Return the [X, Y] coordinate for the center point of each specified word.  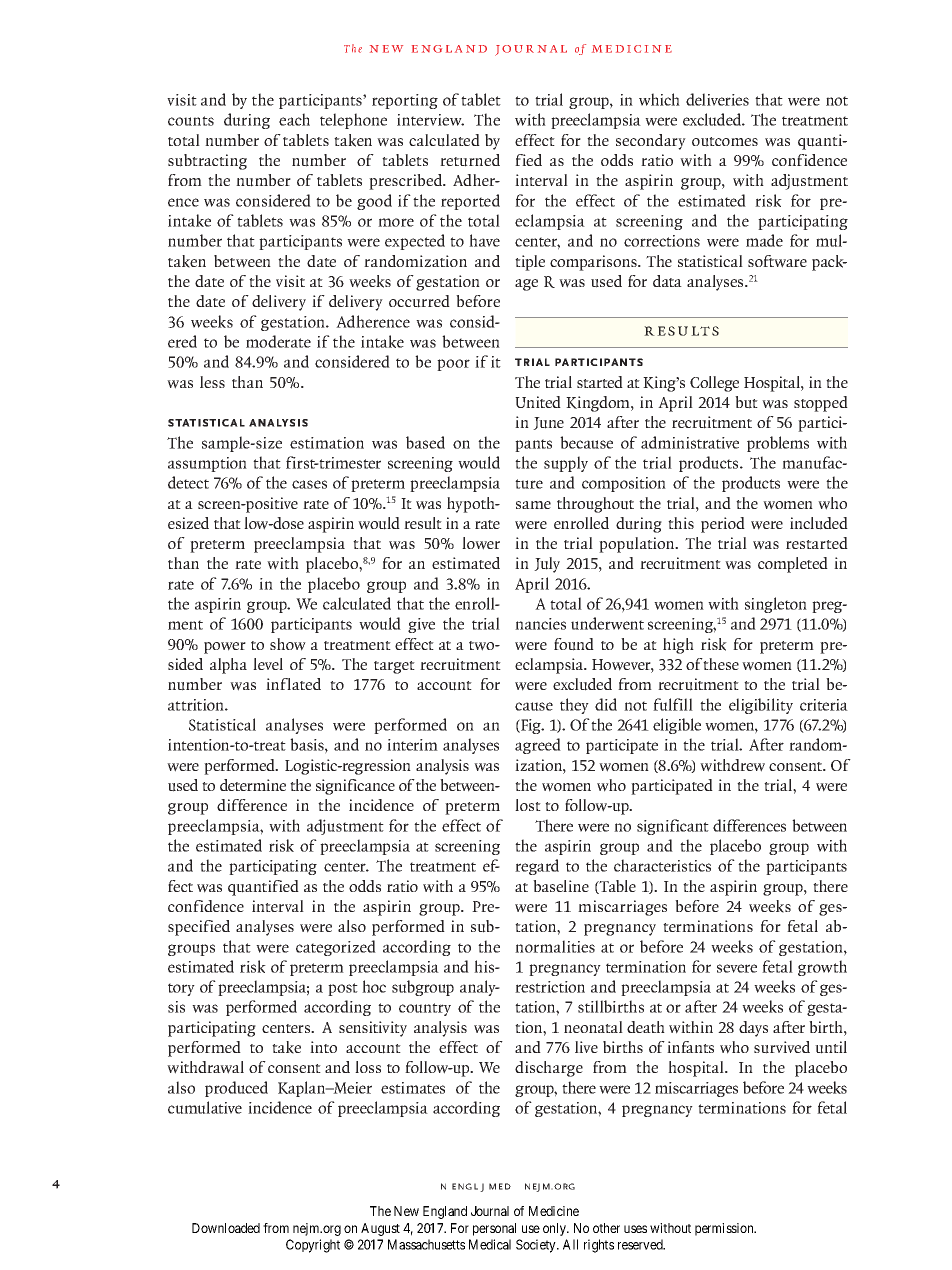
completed [793, 565]
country [425, 1009]
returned [470, 160]
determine [253, 785]
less [212, 382]
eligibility [761, 706]
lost [528, 805]
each [294, 119]
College [714, 384]
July [547, 565]
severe [737, 968]
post [343, 989]
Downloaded [226, 1228]
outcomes [725, 142]
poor [453, 365]
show [288, 644]
